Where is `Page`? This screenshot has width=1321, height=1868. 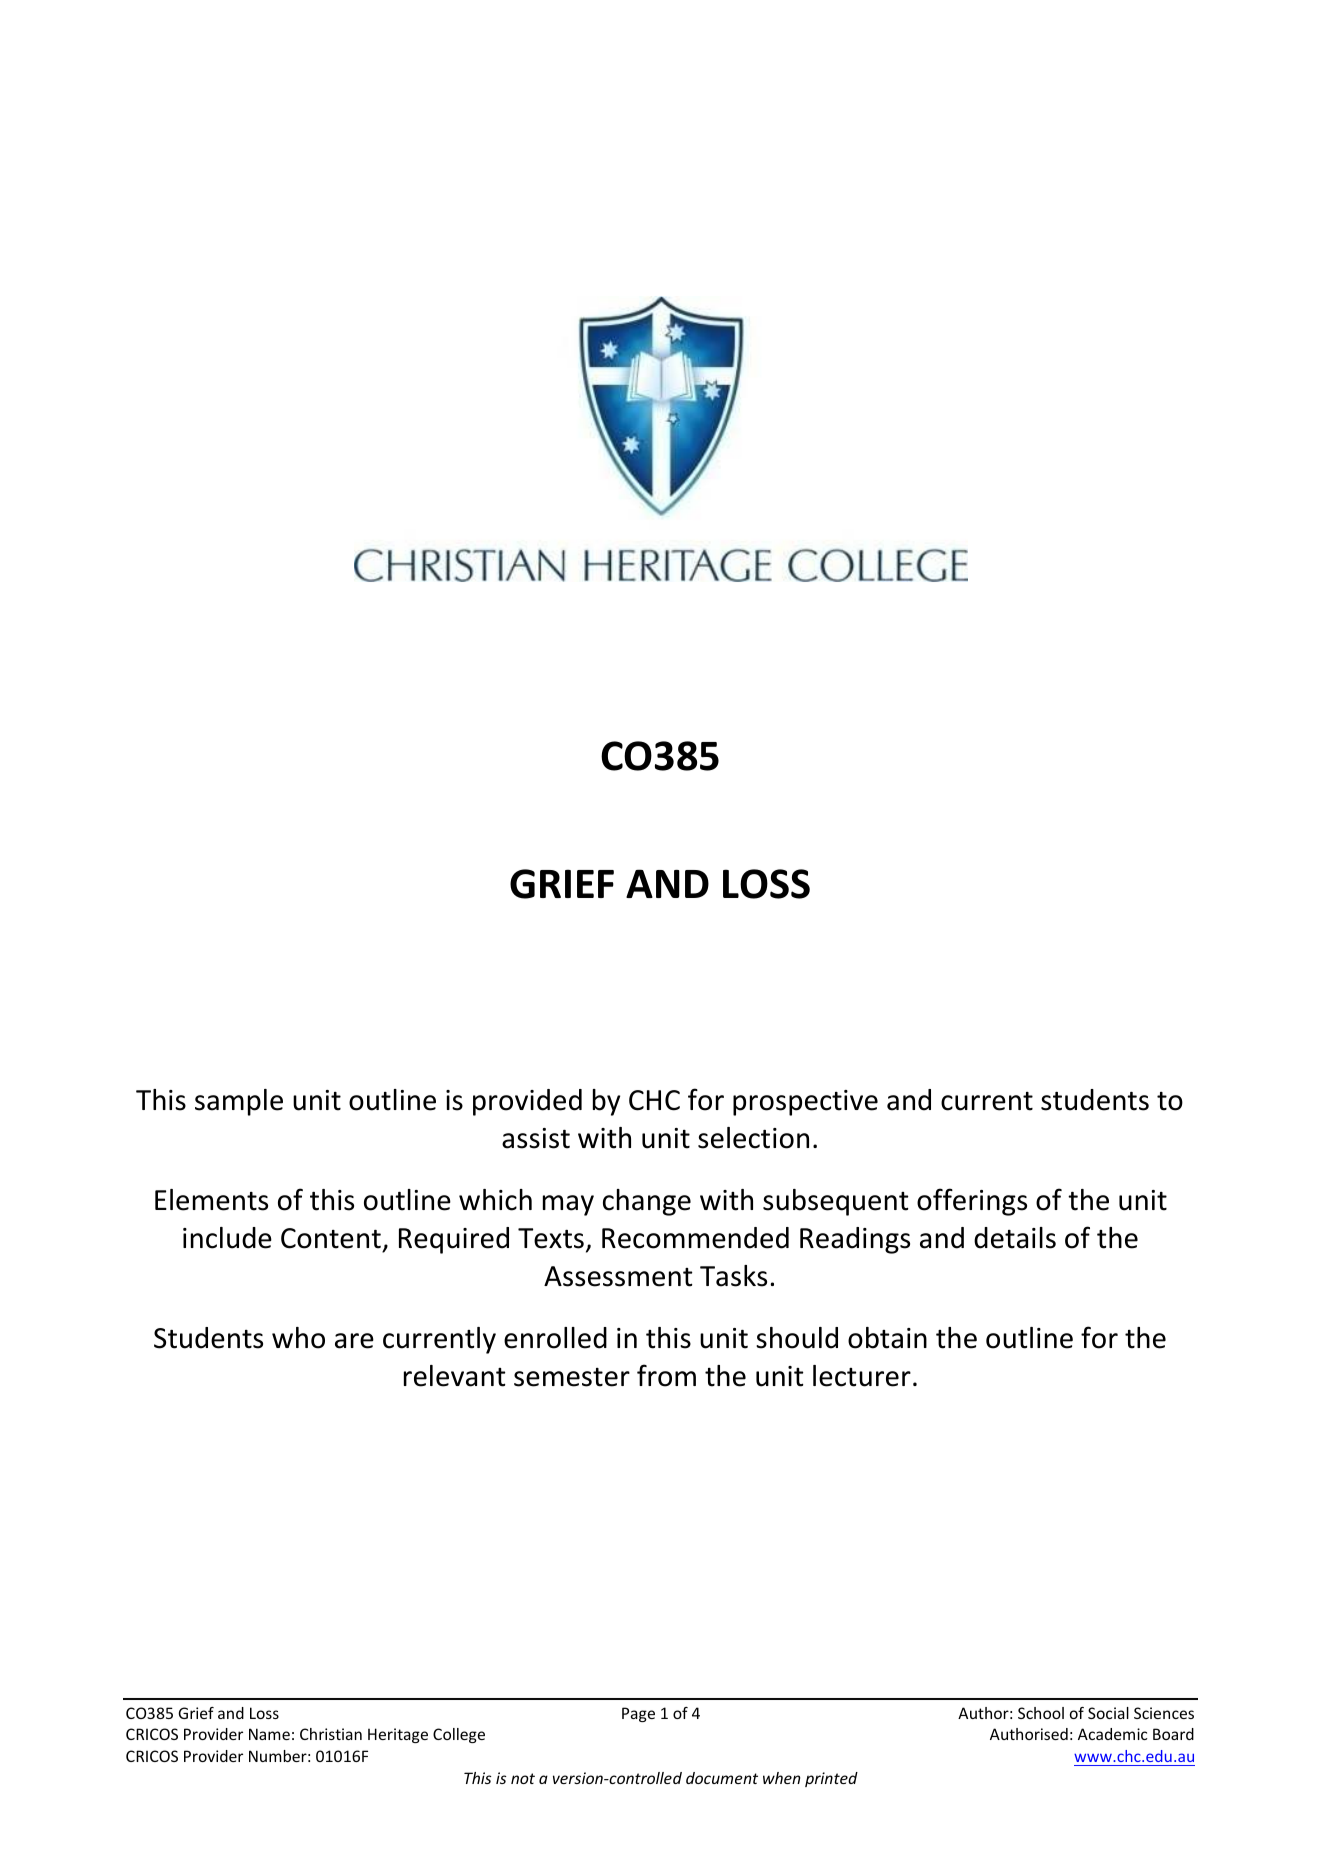 Page is located at coordinates (638, 1714).
